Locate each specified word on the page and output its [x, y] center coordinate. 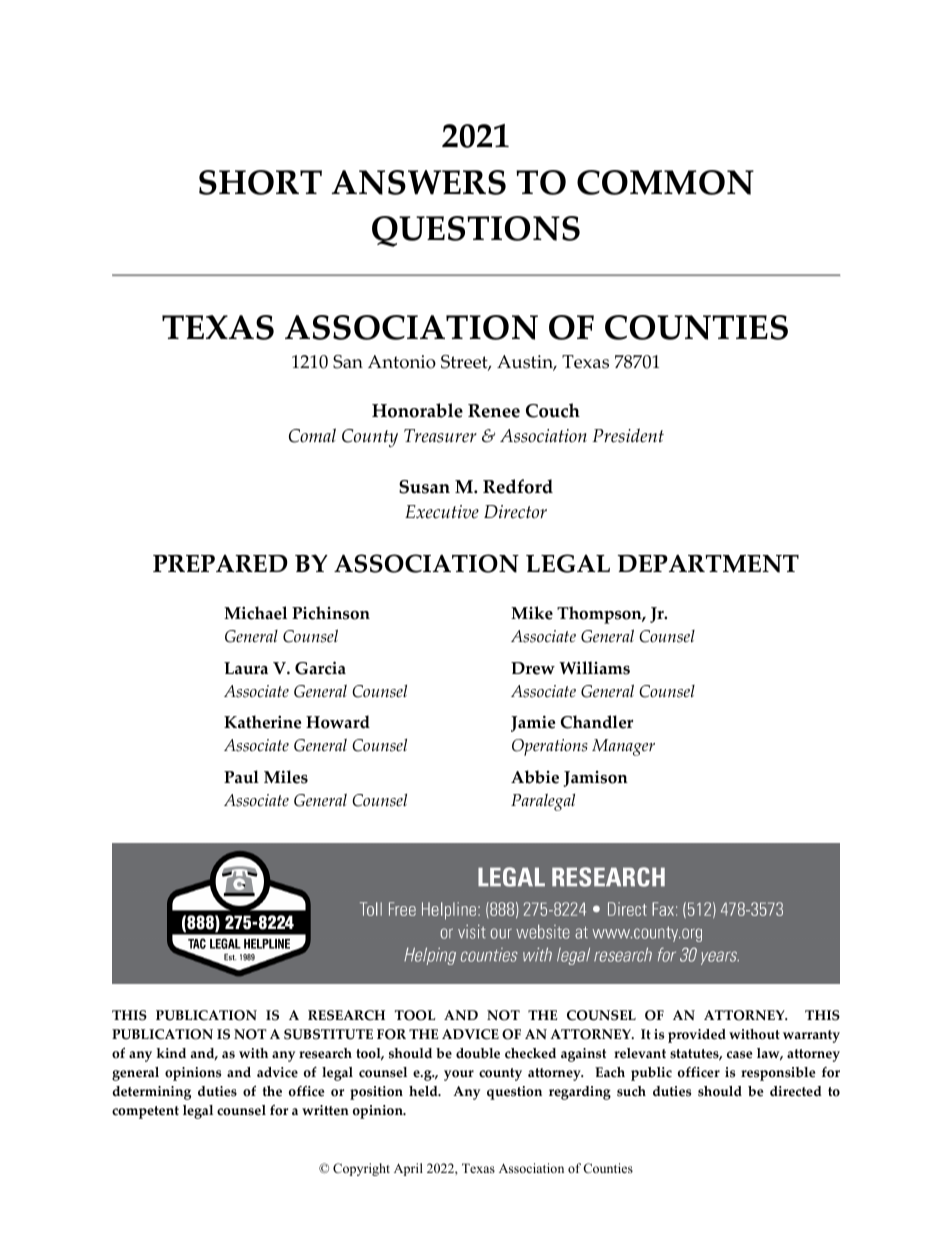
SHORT [260, 182]
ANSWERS [419, 182]
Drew [533, 668]
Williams [594, 668]
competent [145, 1112]
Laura [246, 668]
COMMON [665, 182]
